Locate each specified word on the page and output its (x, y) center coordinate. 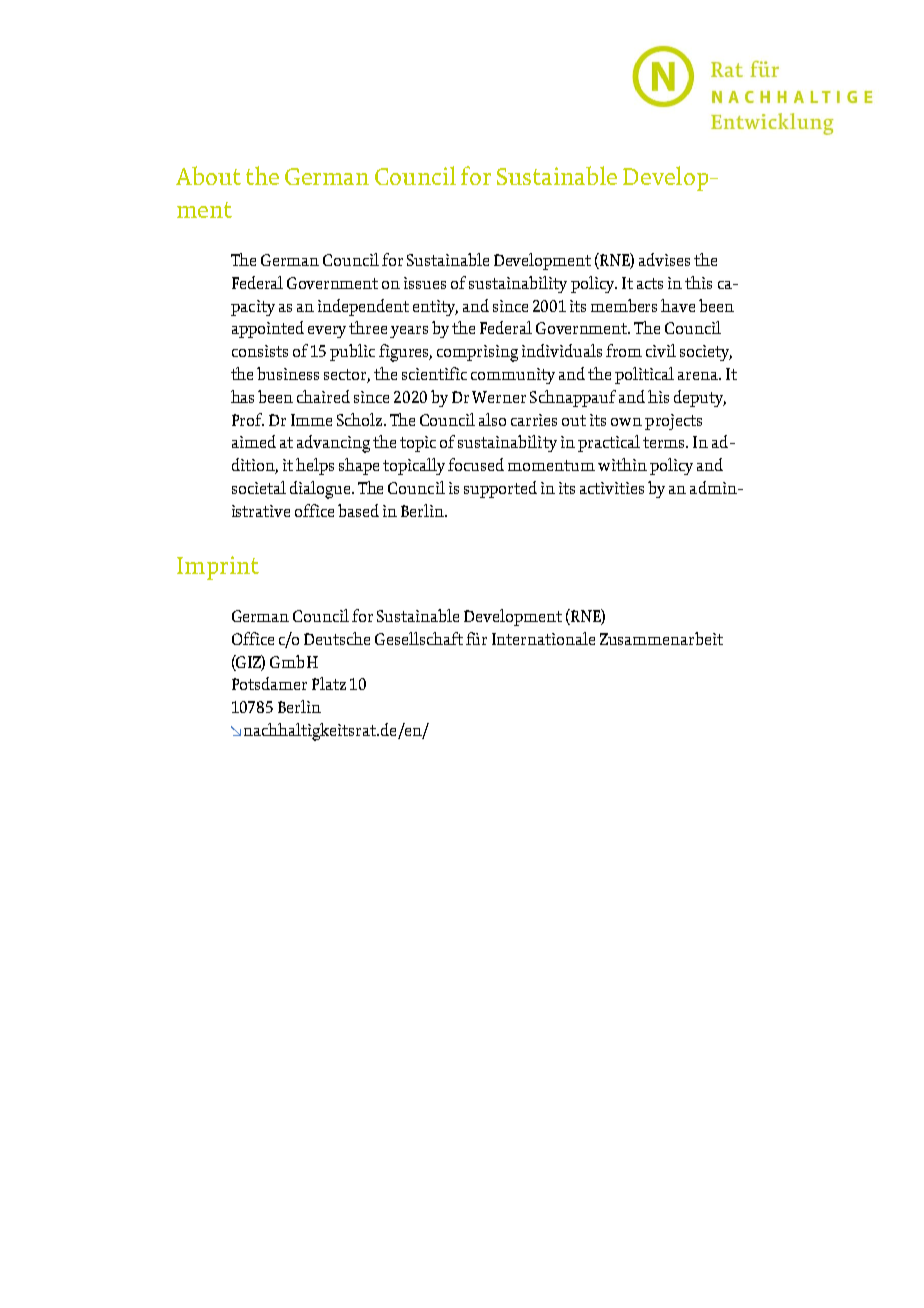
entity (435, 308)
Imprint (218, 568)
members (624, 305)
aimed (254, 441)
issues (425, 283)
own (626, 422)
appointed (268, 329)
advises (664, 259)
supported (500, 489)
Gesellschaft (419, 638)
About (208, 175)
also (492, 419)
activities (612, 488)
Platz (329, 683)
